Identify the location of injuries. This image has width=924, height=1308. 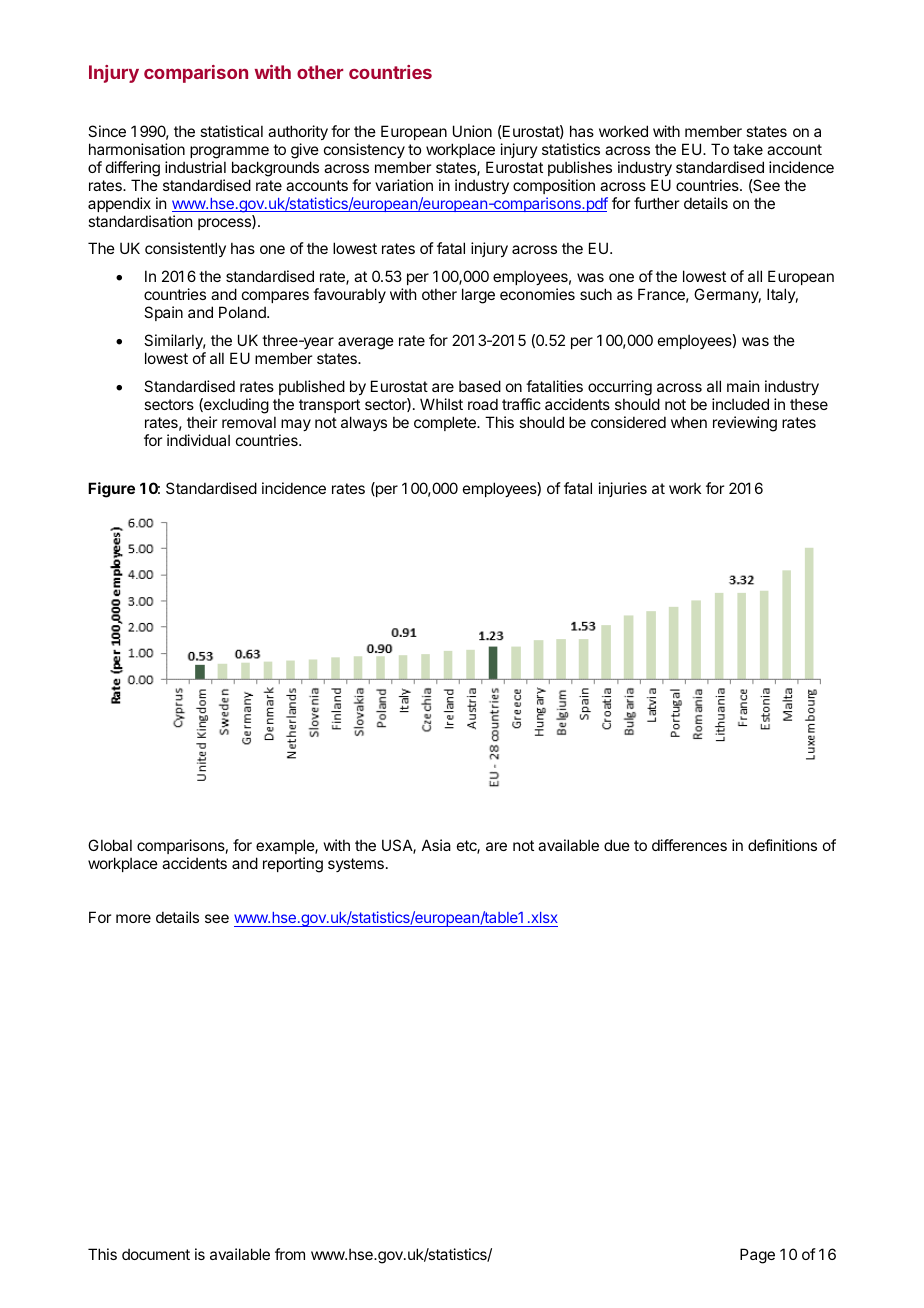
(623, 489).
